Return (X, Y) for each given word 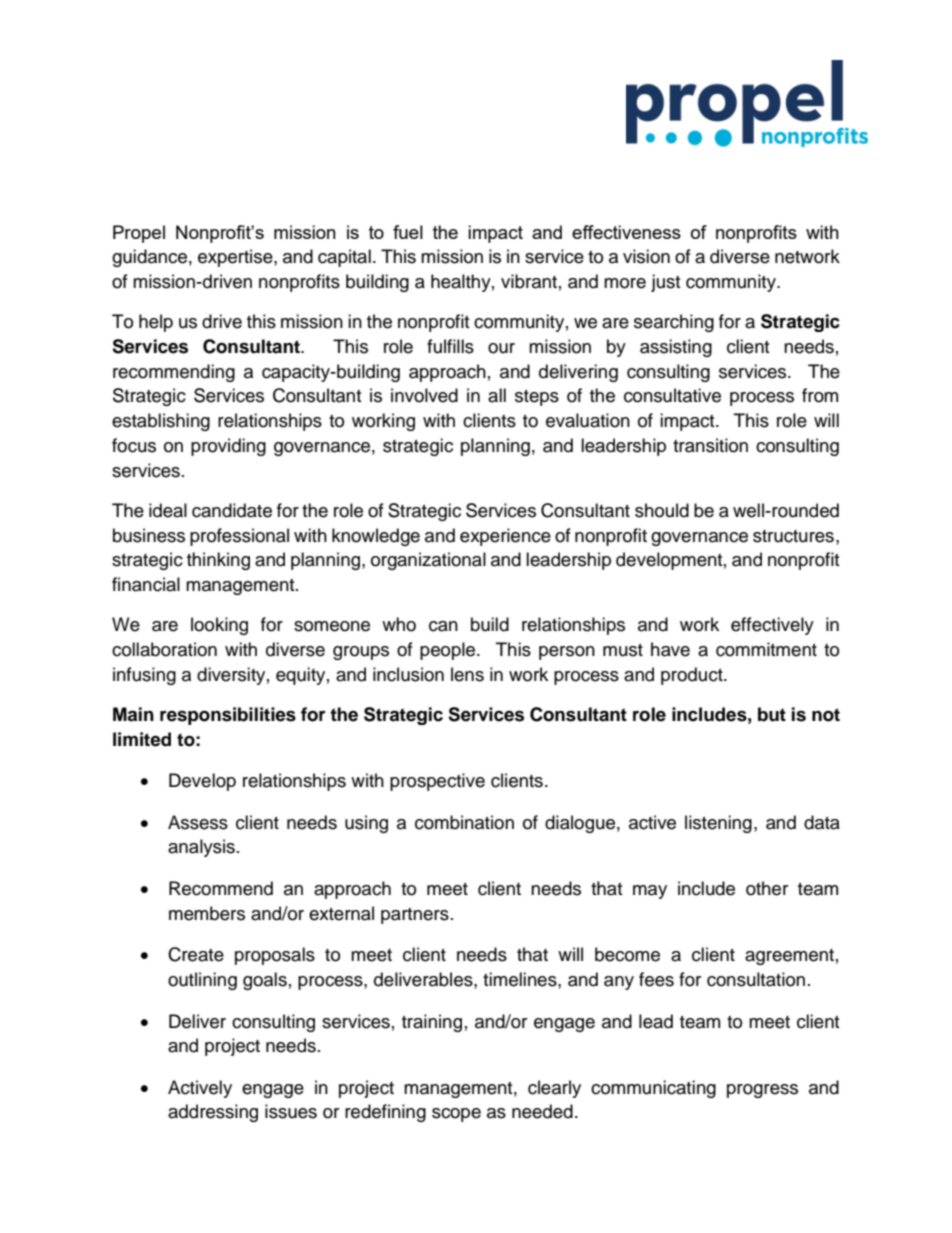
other (767, 888)
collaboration (164, 649)
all (497, 395)
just (665, 283)
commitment (766, 649)
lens (467, 674)
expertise (236, 258)
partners (415, 916)
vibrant (529, 281)
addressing (213, 1113)
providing (228, 447)
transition (710, 445)
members (207, 913)
